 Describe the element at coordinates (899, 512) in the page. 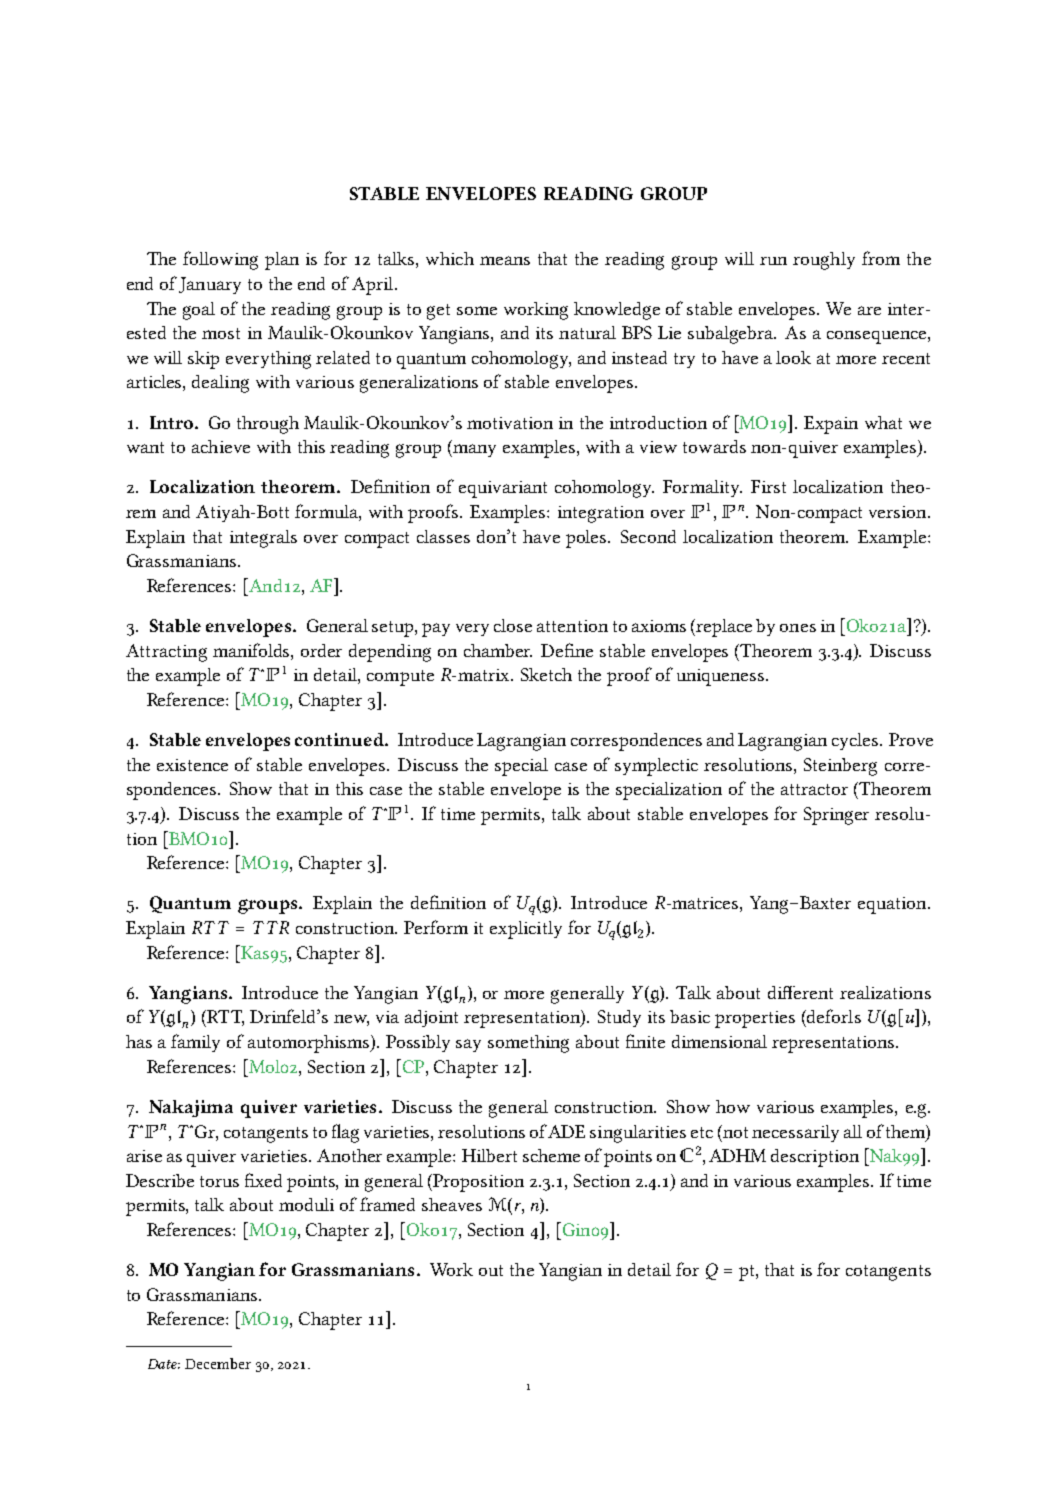

I see `version` at that location.
